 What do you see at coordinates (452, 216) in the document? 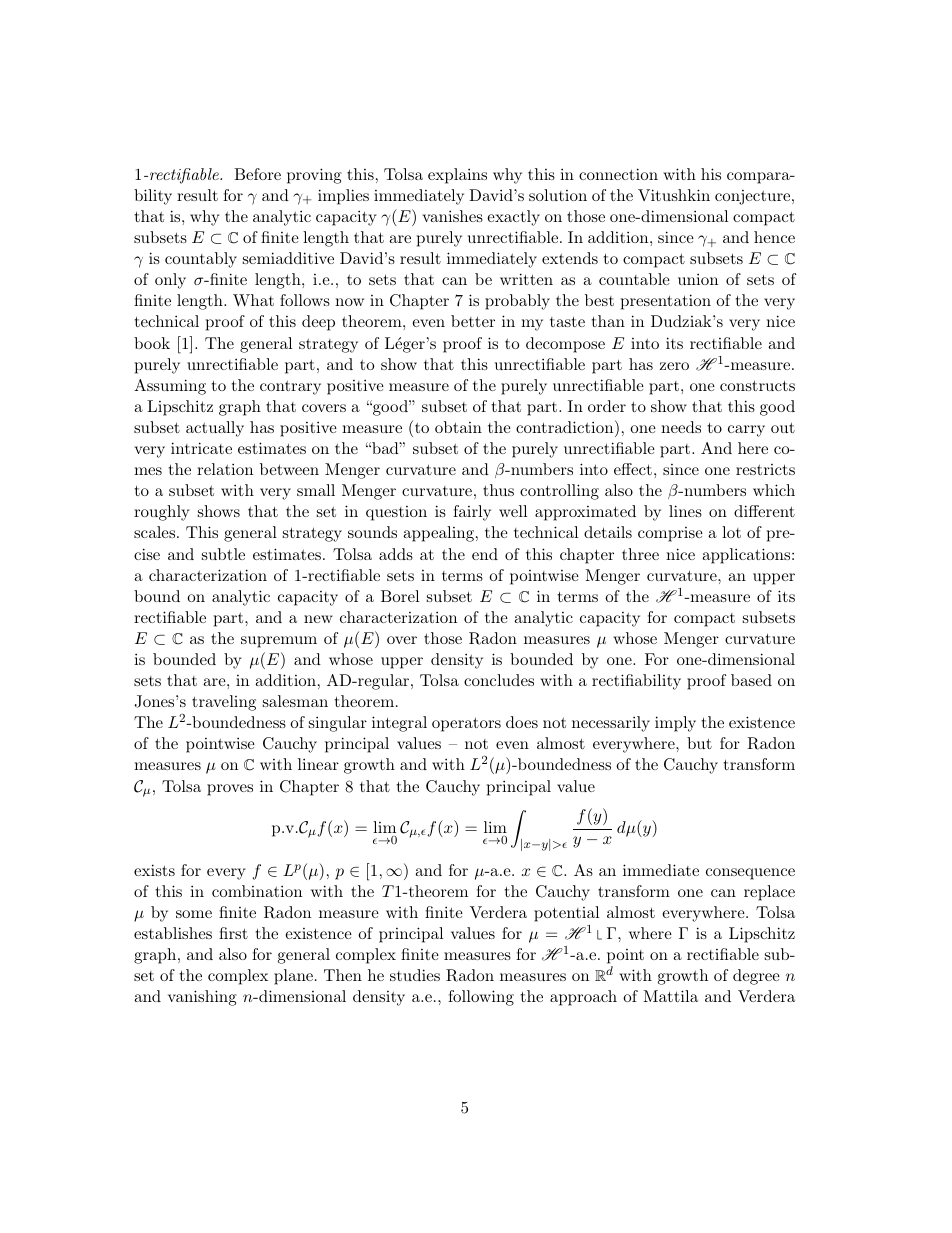
I see `vanishes` at bounding box center [452, 216].
